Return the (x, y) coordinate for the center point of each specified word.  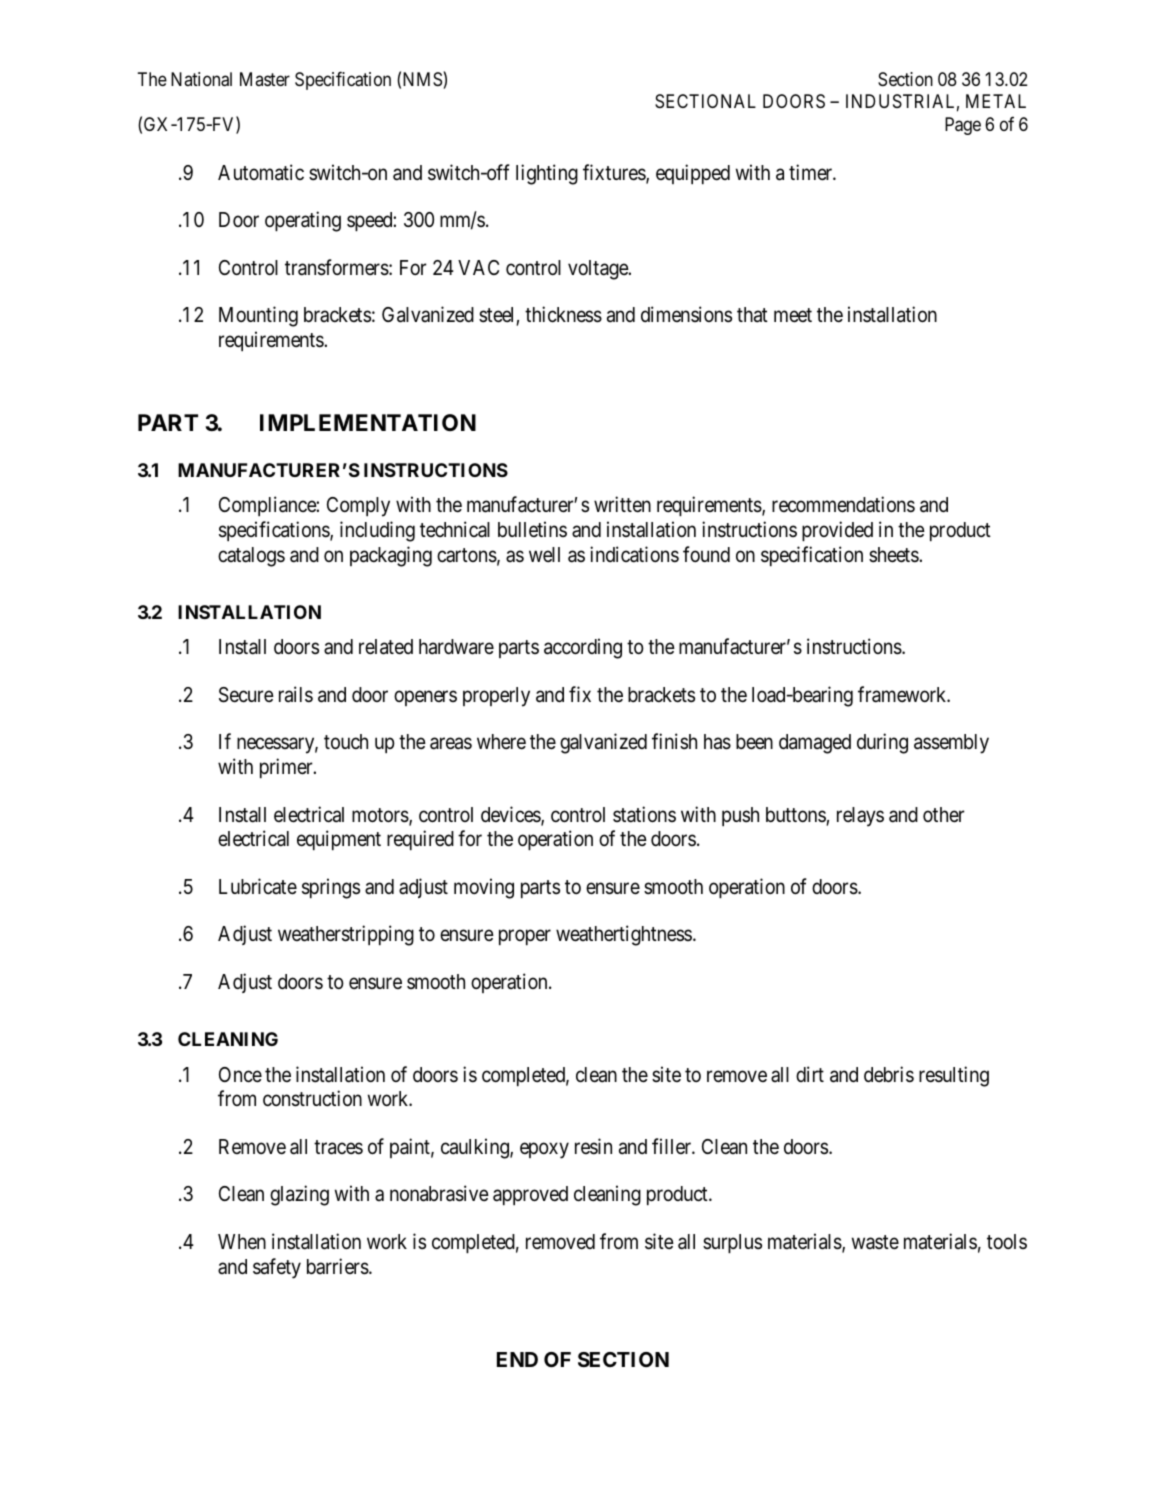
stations (644, 814)
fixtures (615, 173)
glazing (299, 1195)
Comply (358, 507)
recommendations (843, 504)
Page (963, 126)
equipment (339, 840)
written (622, 504)
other (944, 815)
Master (265, 79)
